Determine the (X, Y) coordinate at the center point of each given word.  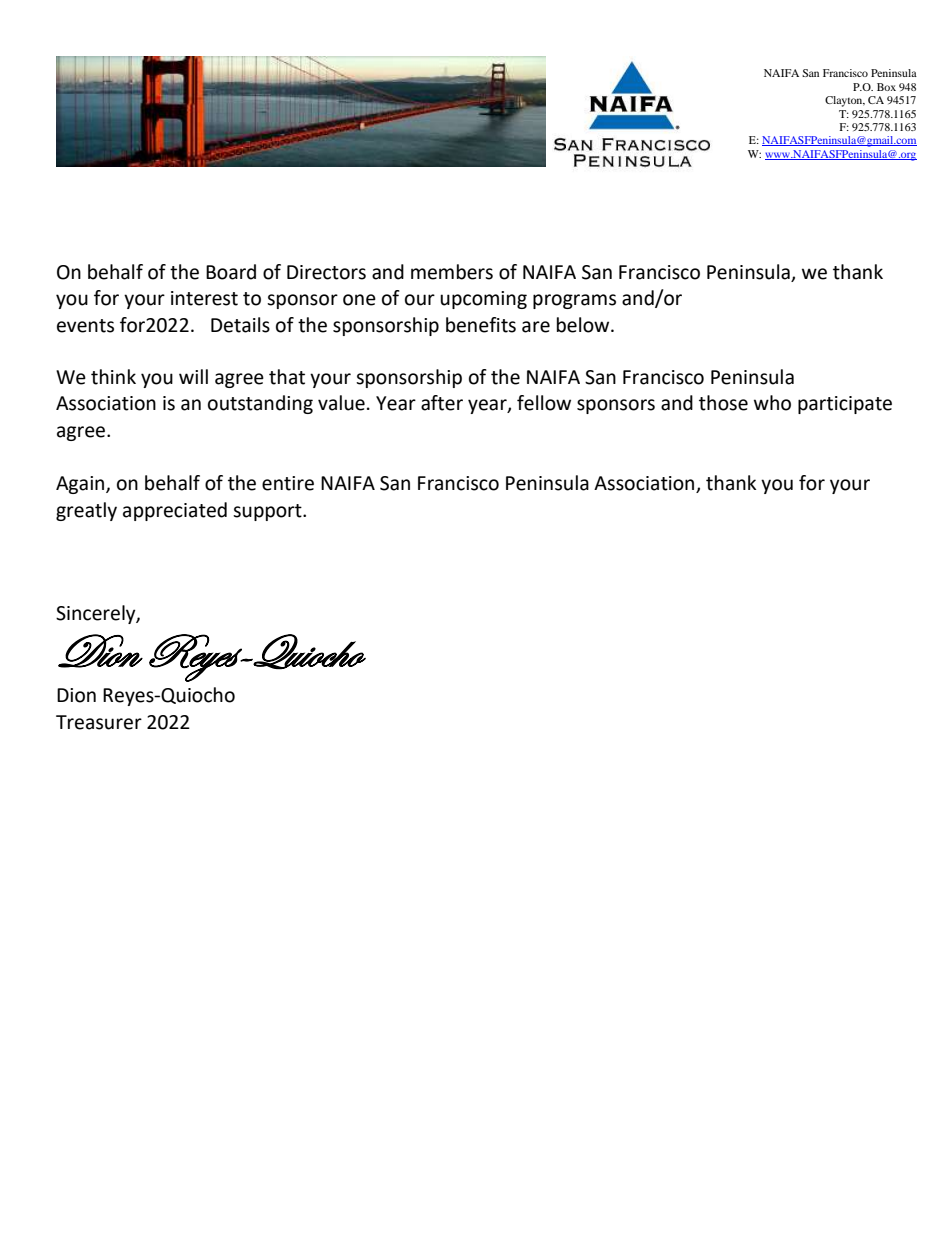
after (442, 403)
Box (886, 87)
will (193, 376)
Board (231, 272)
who (772, 403)
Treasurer (99, 722)
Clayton (845, 101)
